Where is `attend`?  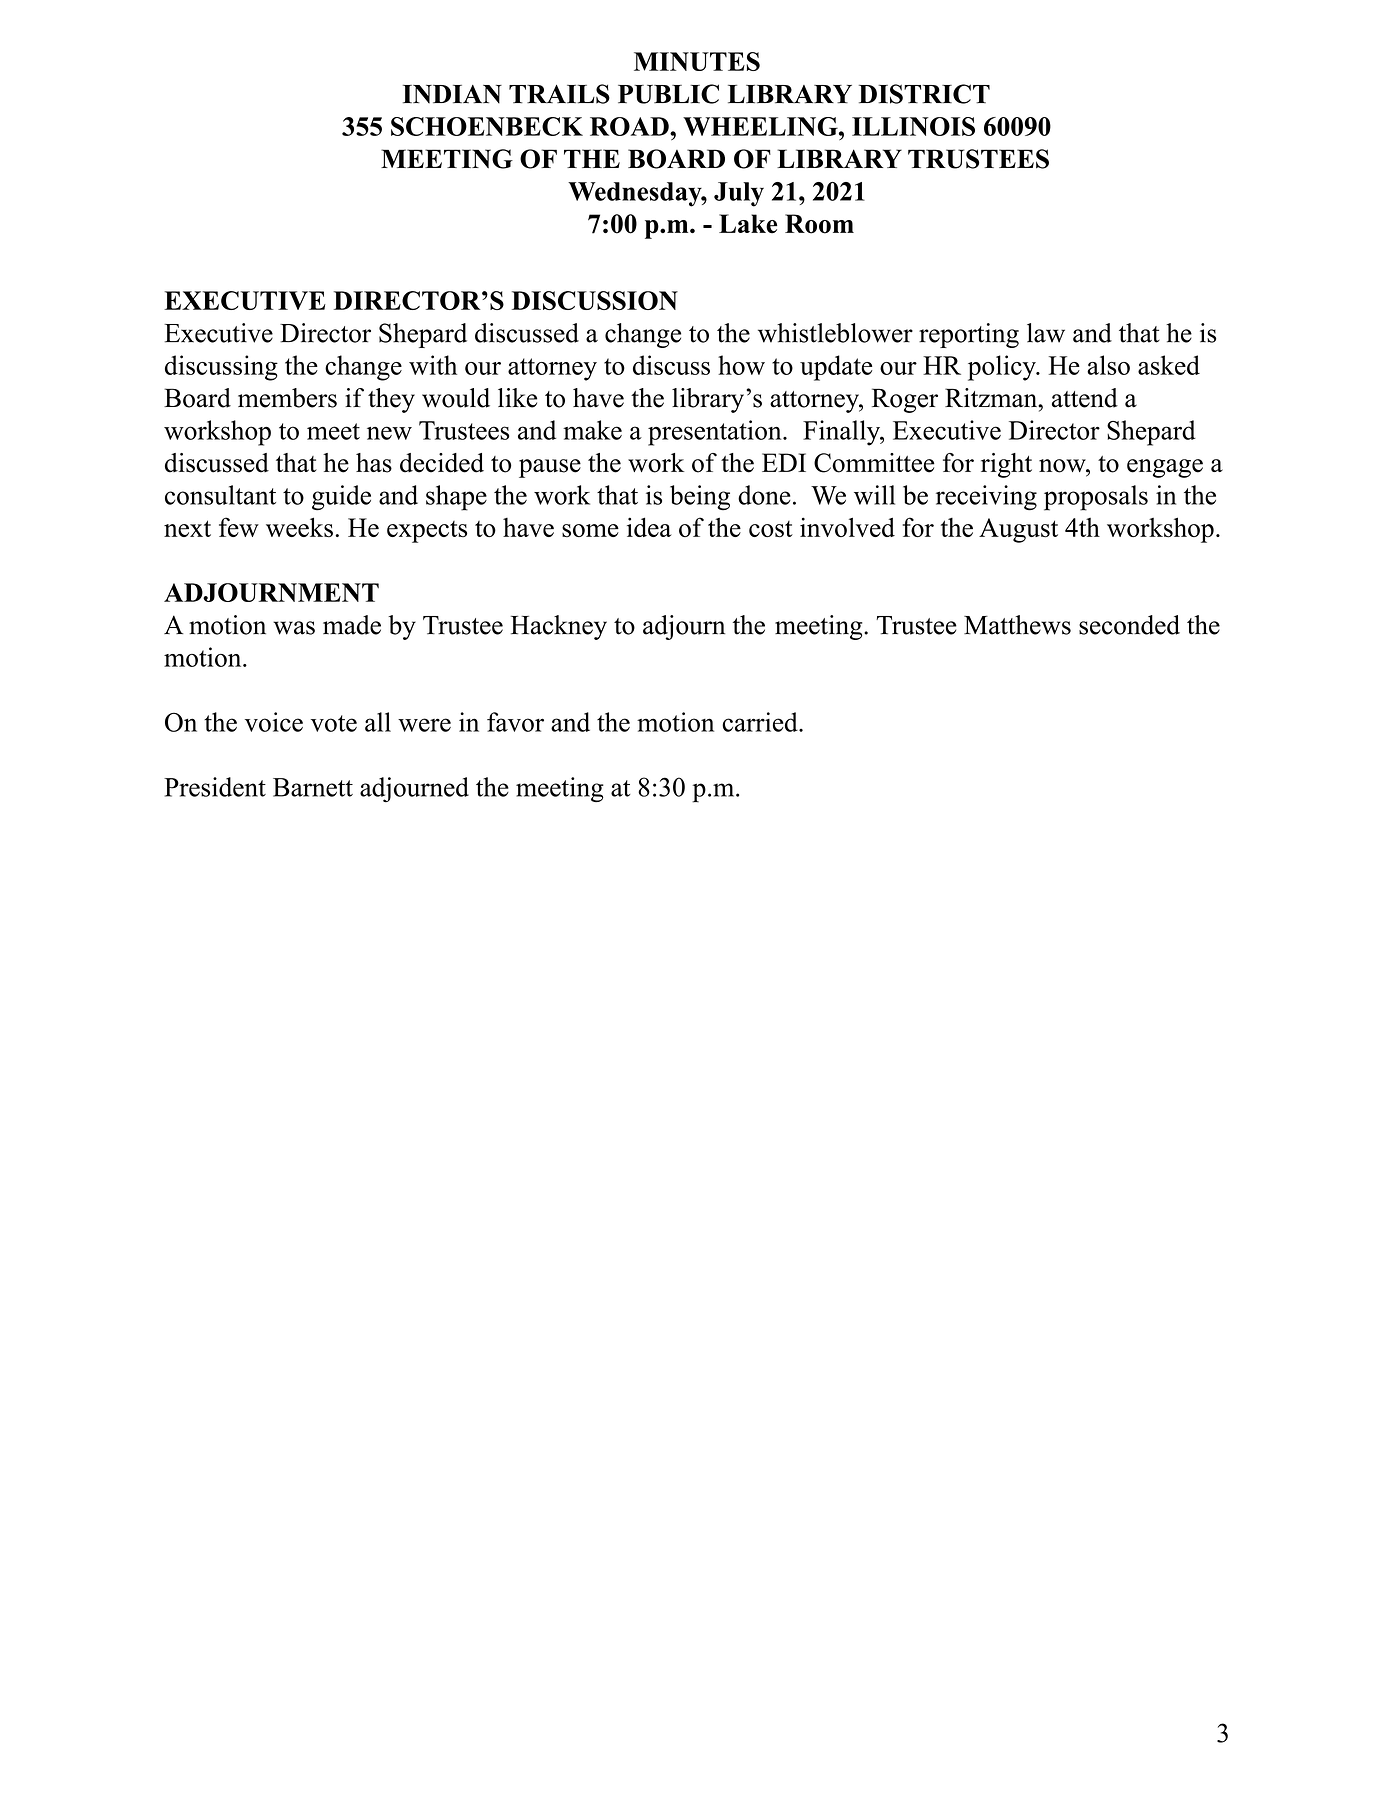 attend is located at coordinates (1085, 398).
